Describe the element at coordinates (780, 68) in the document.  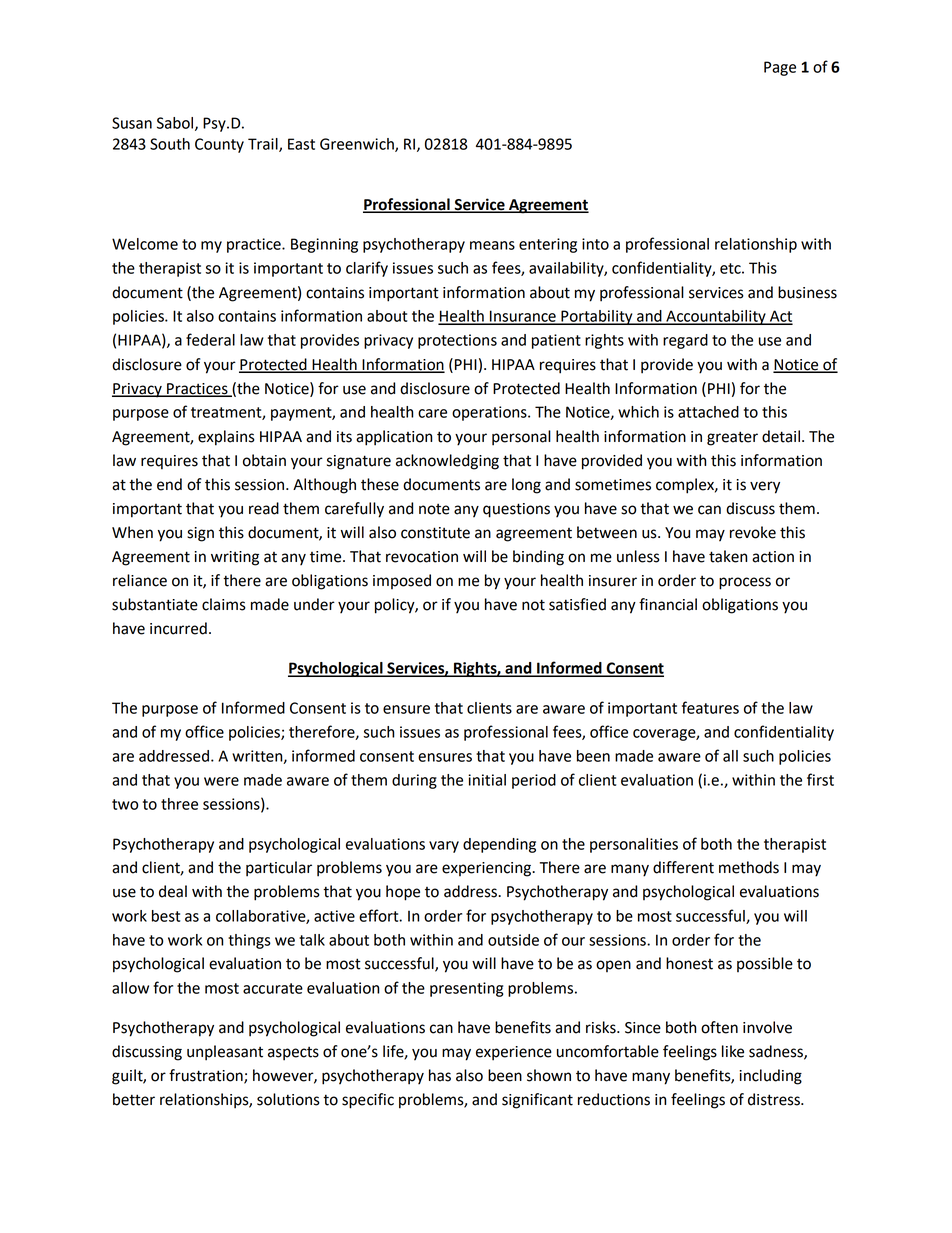
I see `Page` at that location.
